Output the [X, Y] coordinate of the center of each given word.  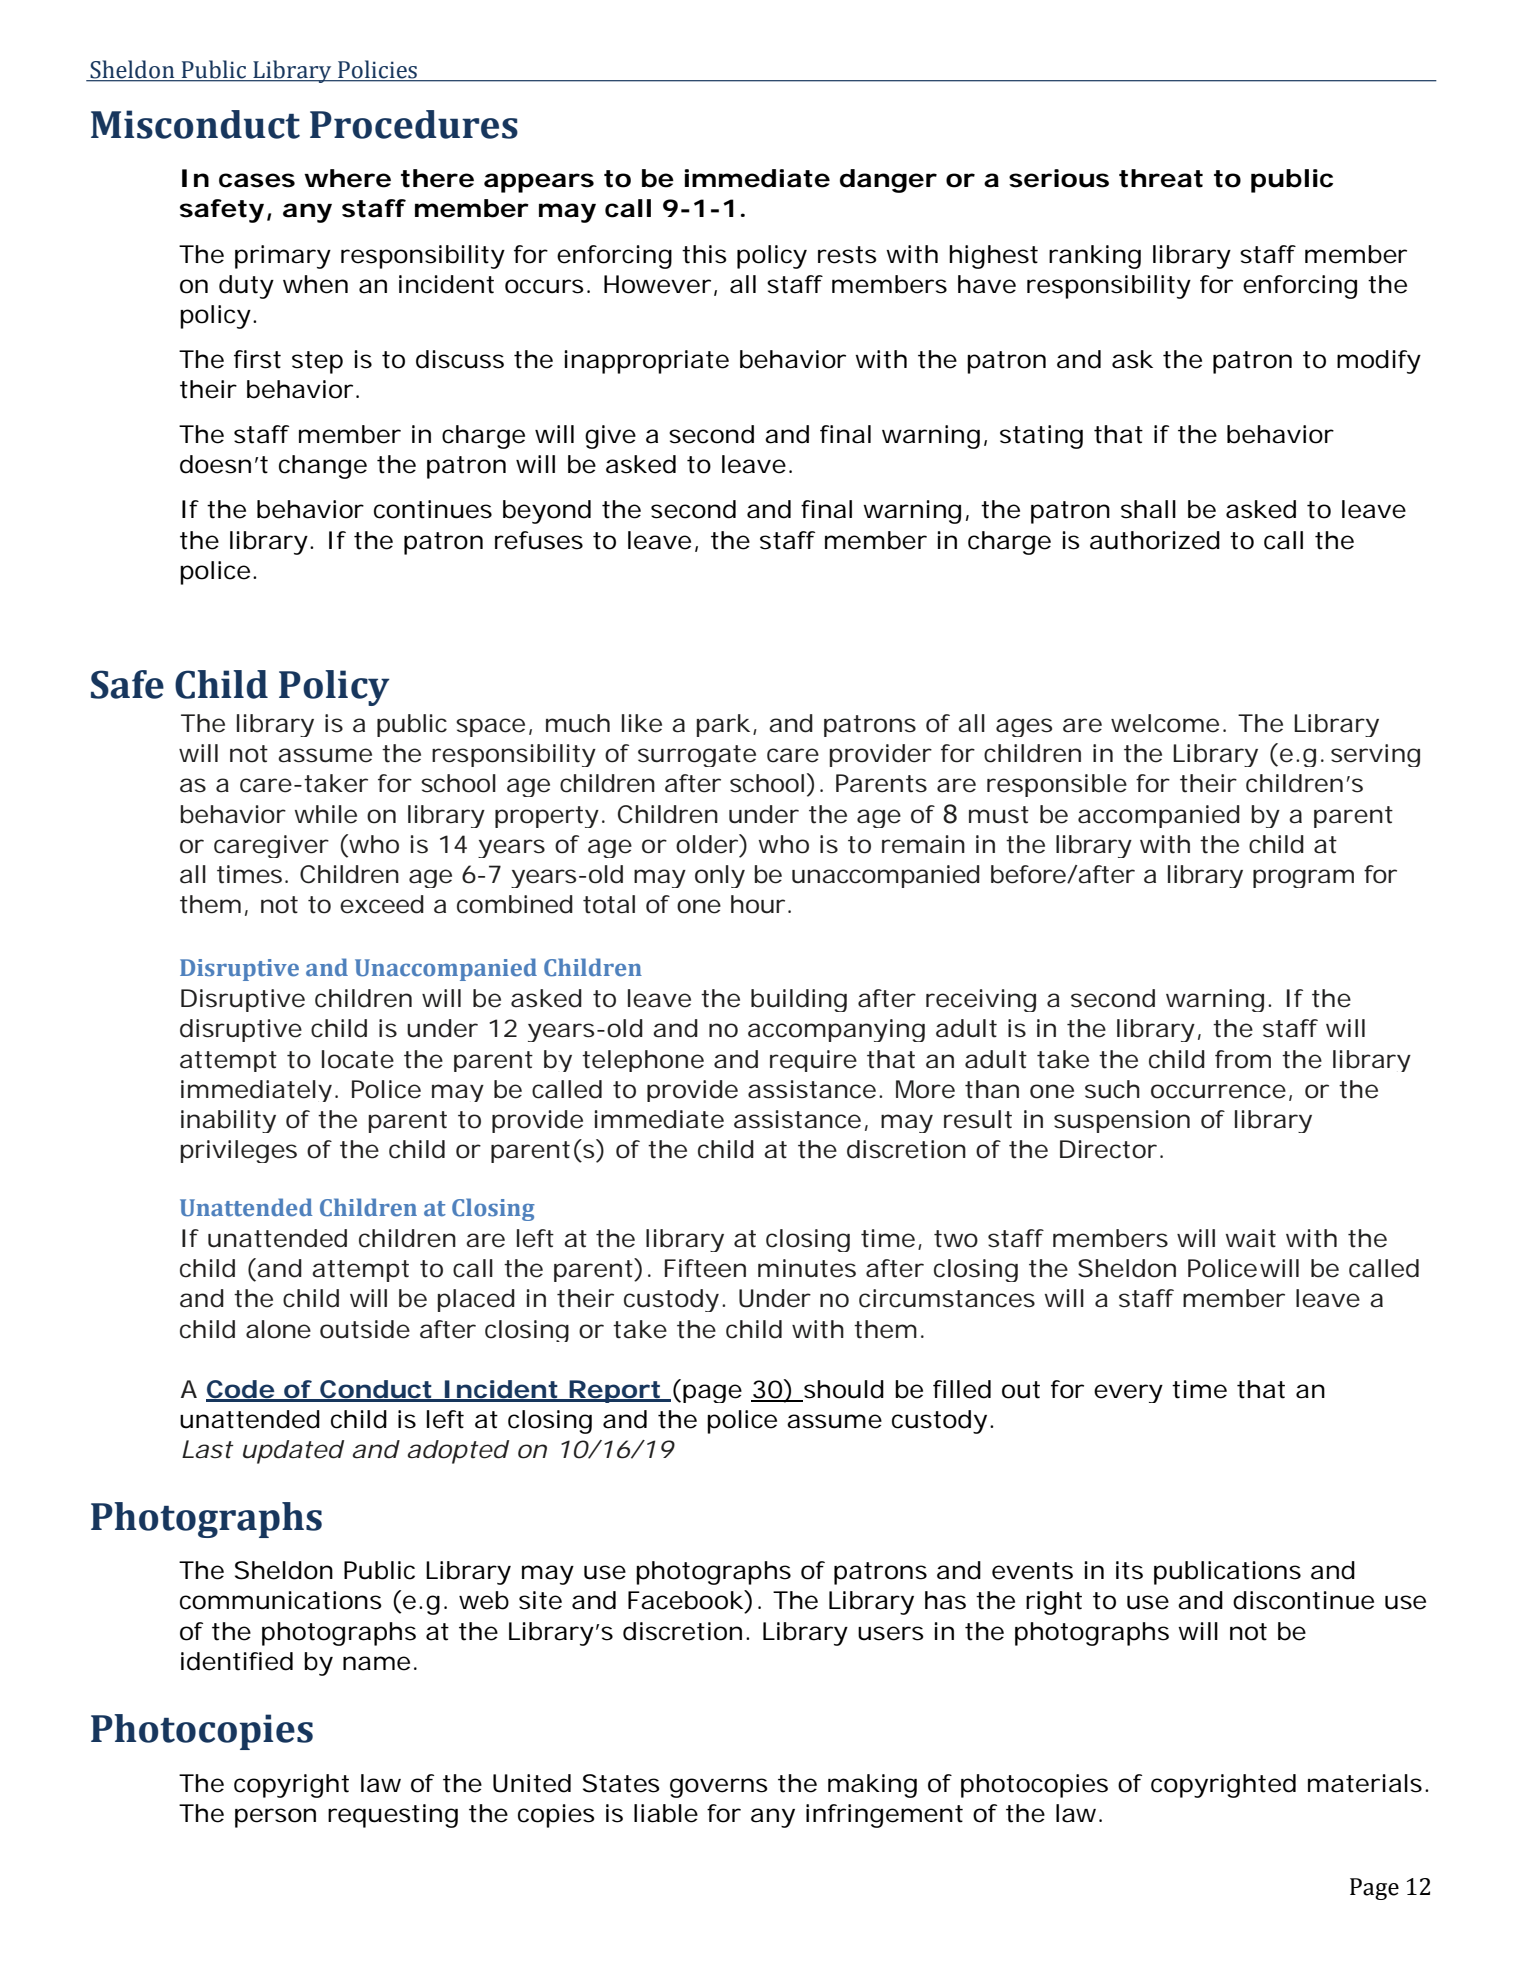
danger [888, 181]
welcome [1165, 723]
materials [1365, 1783]
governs [719, 1788]
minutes [807, 1268]
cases [257, 180]
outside [365, 1329]
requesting [393, 1816]
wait [1250, 1238]
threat [1161, 178]
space [490, 727]
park [723, 725]
